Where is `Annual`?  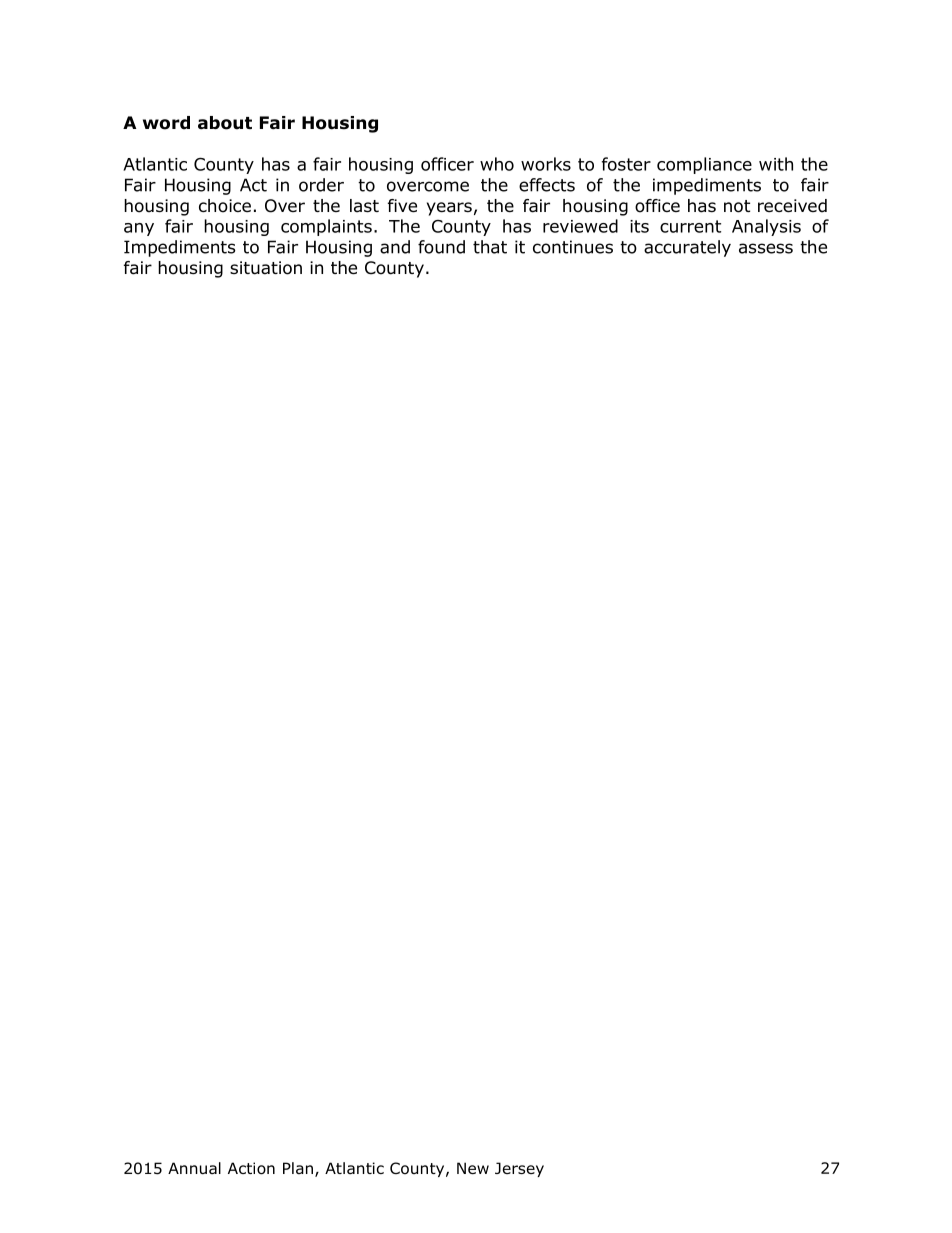 Annual is located at coordinates (194, 1168).
